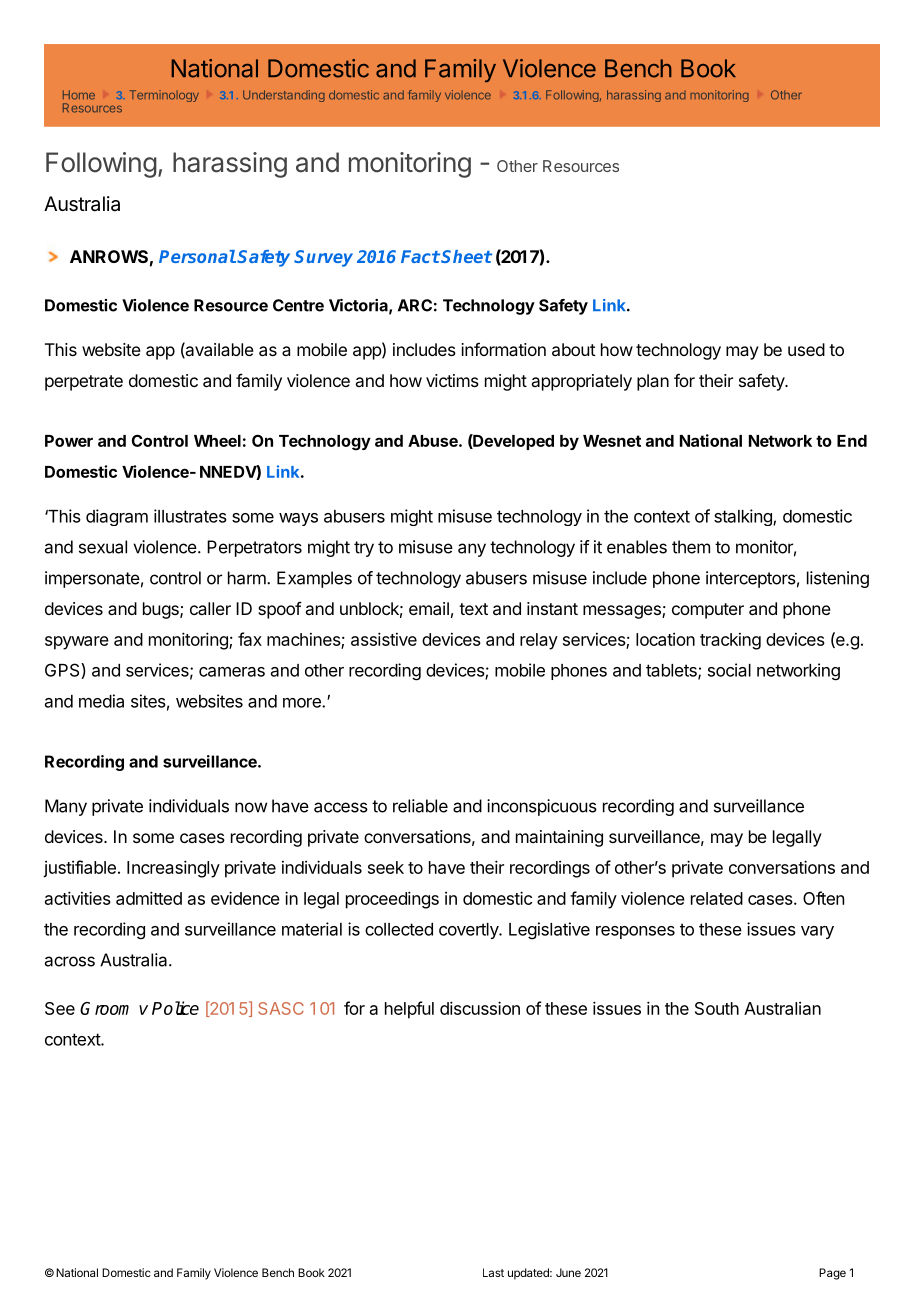 Image resolution: width=924 pixels, height=1308 pixels. Describe the element at coordinates (717, 898) in the document. I see `related` at that location.
